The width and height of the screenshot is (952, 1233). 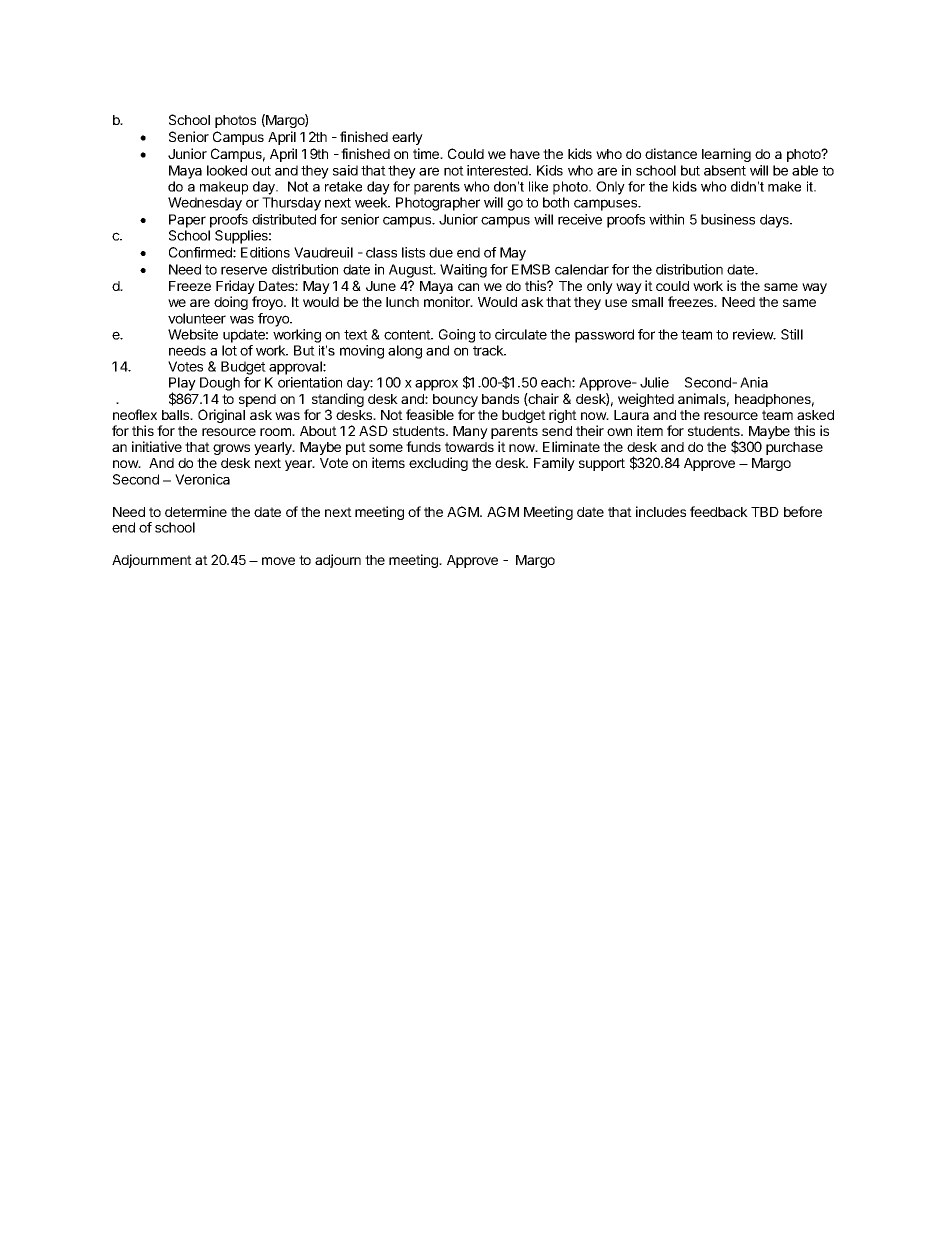 What do you see at coordinates (489, 350) in the screenshot?
I see `track` at bounding box center [489, 350].
